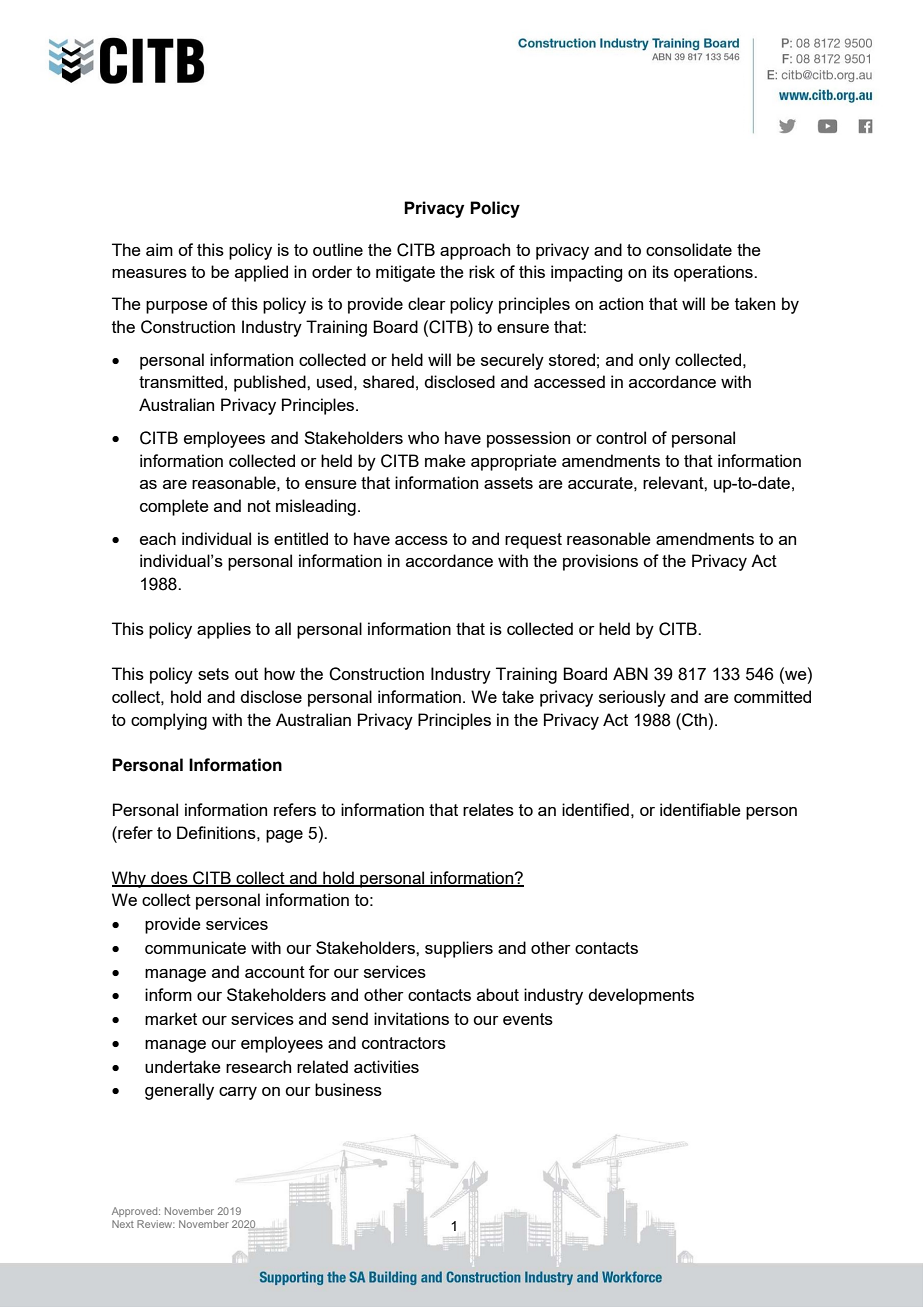 The image size is (924, 1308). Describe the element at coordinates (177, 307) in the screenshot. I see `purpose` at that location.
